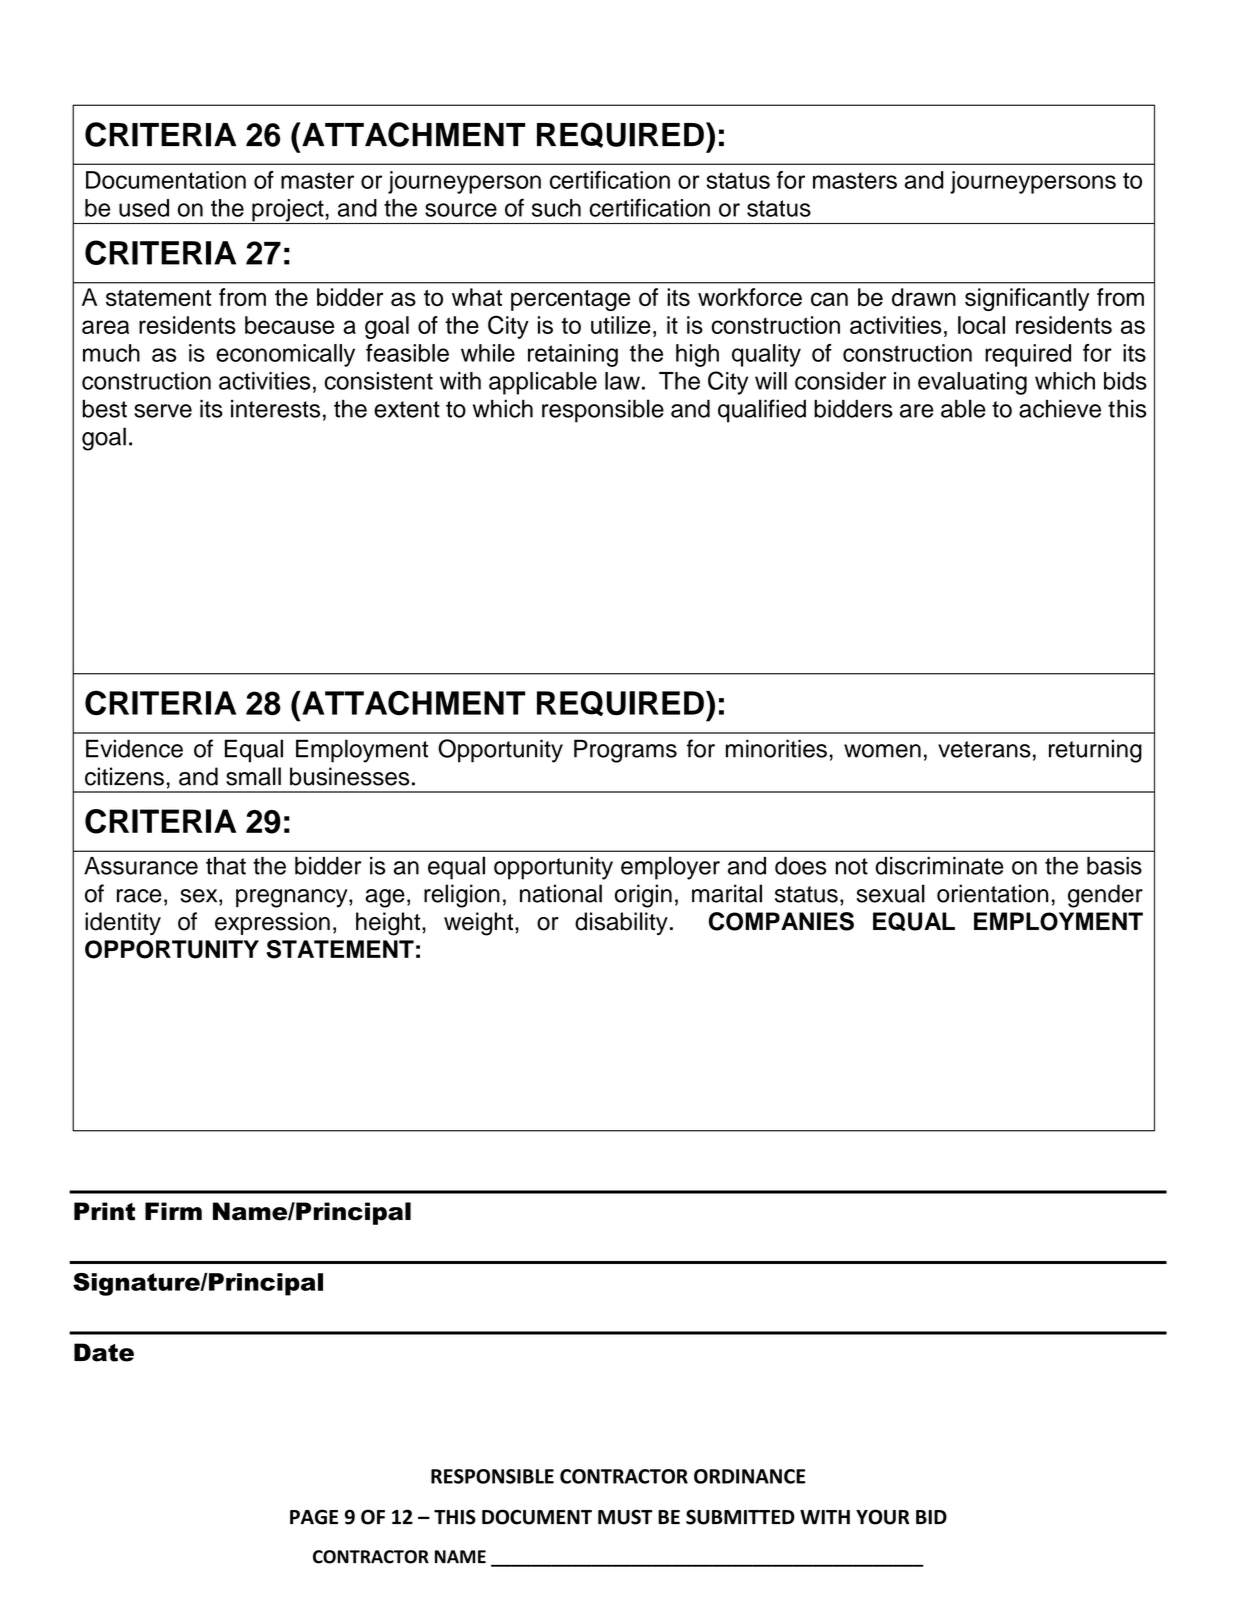  I want to click on MUST, so click(625, 1517).
